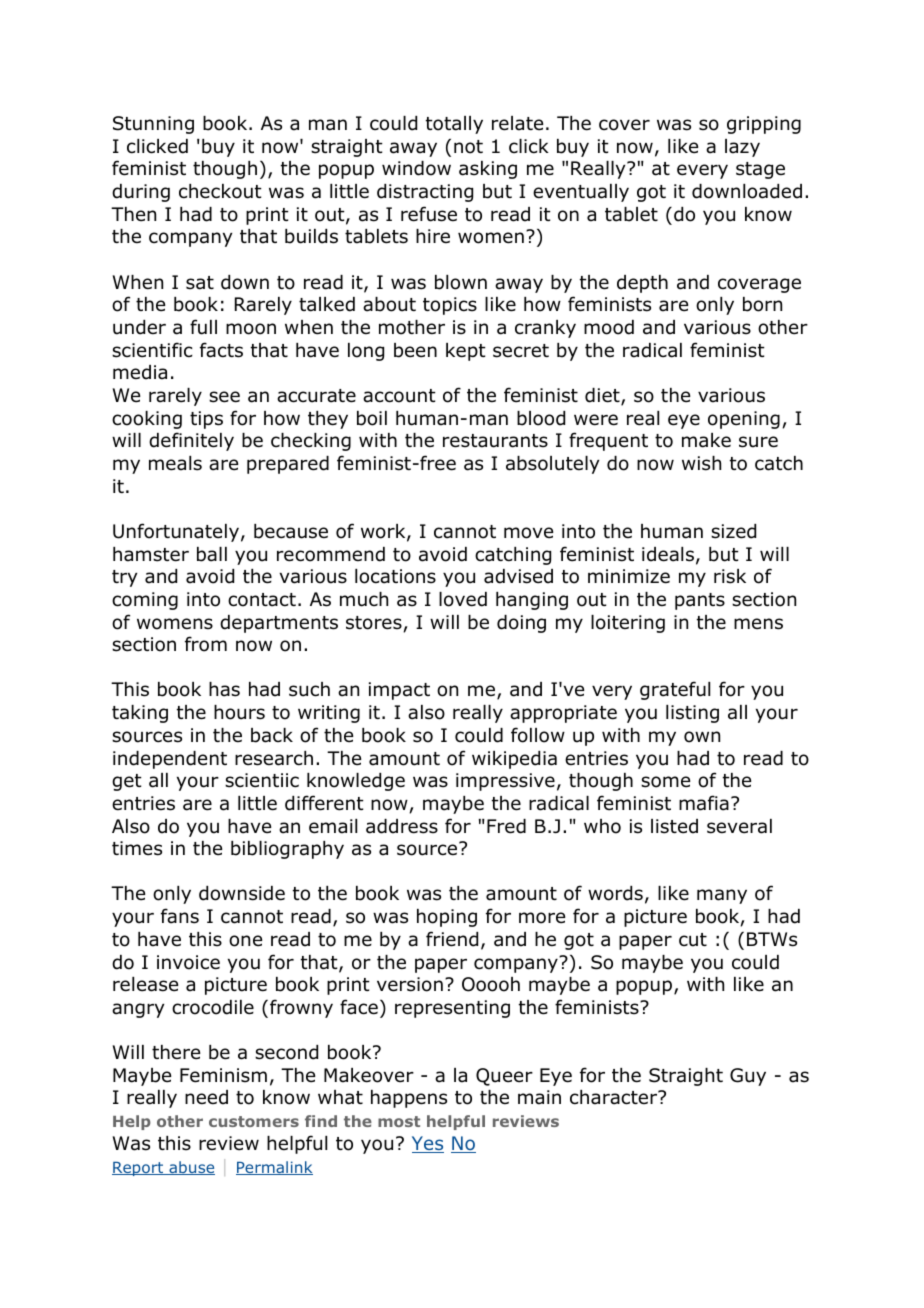  What do you see at coordinates (428, 1144) in the document?
I see `Yes` at bounding box center [428, 1144].
